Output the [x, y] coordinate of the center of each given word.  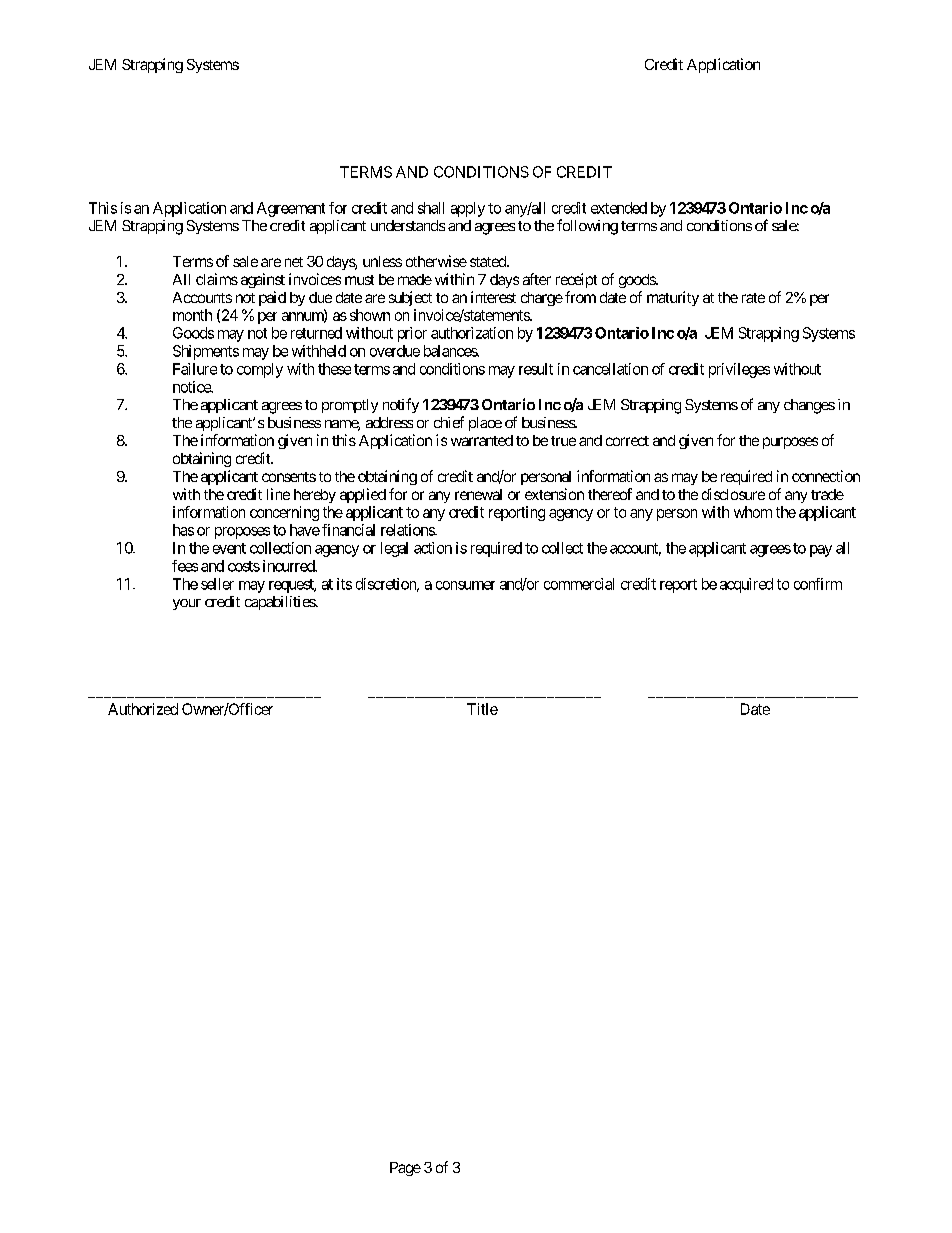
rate [753, 298]
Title [482, 709]
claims [217, 279]
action [433, 548]
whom [753, 512]
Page [405, 1169]
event [229, 548]
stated [489, 261]
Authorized [143, 709]
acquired [746, 585]
